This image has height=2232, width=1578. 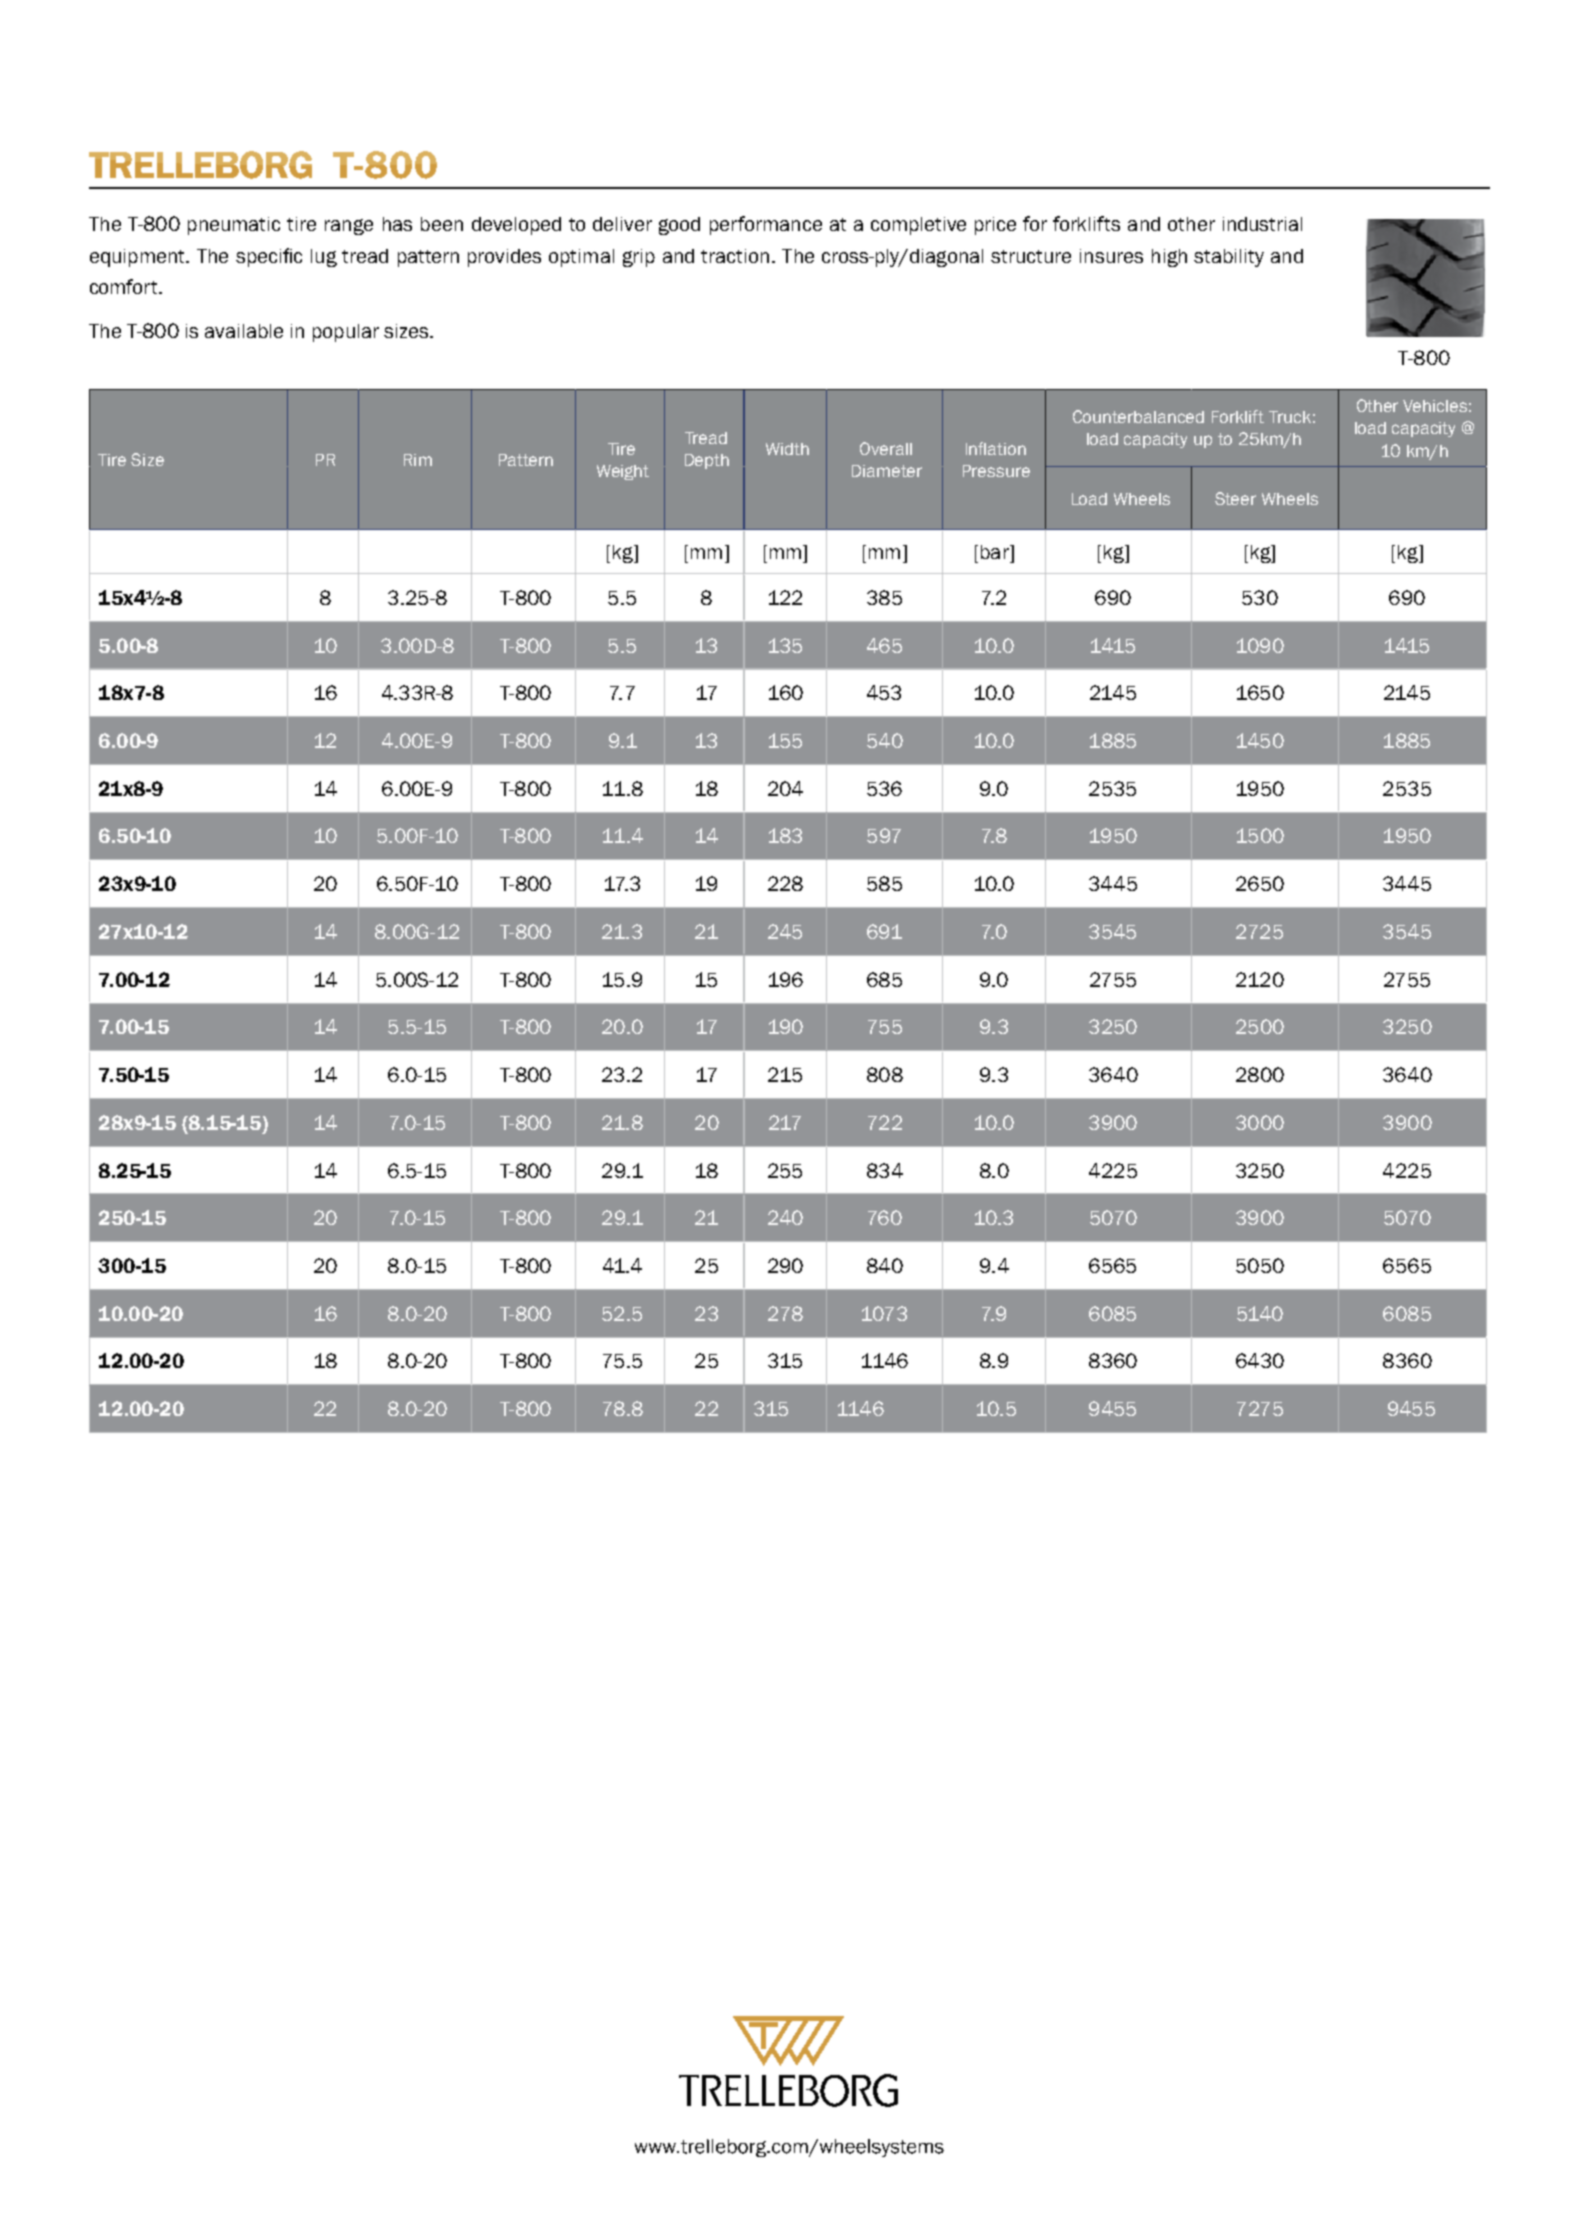 What do you see at coordinates (244, 331) in the image?
I see `available` at bounding box center [244, 331].
